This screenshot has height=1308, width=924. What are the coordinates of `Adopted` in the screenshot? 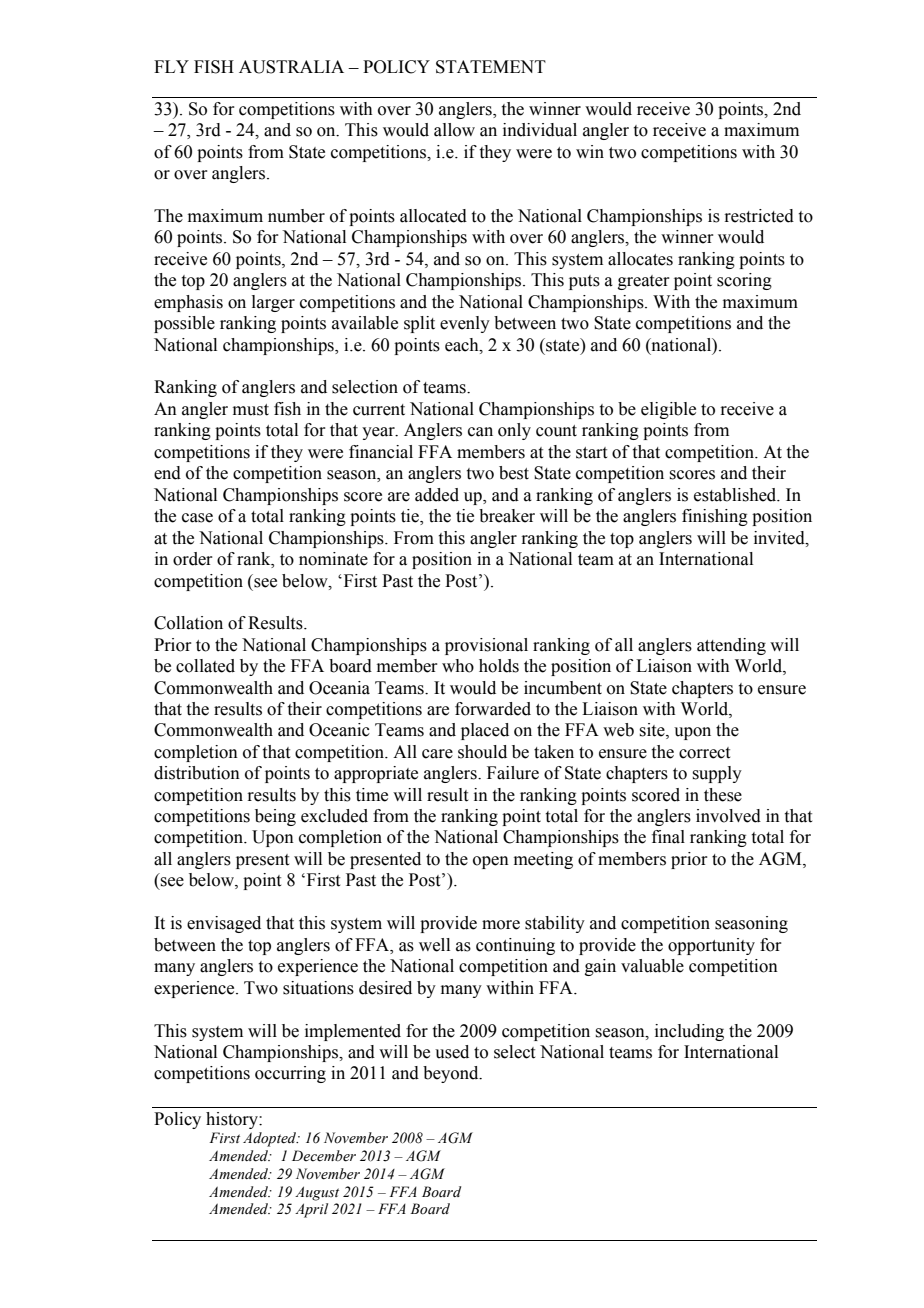 It's located at (271, 1139).
